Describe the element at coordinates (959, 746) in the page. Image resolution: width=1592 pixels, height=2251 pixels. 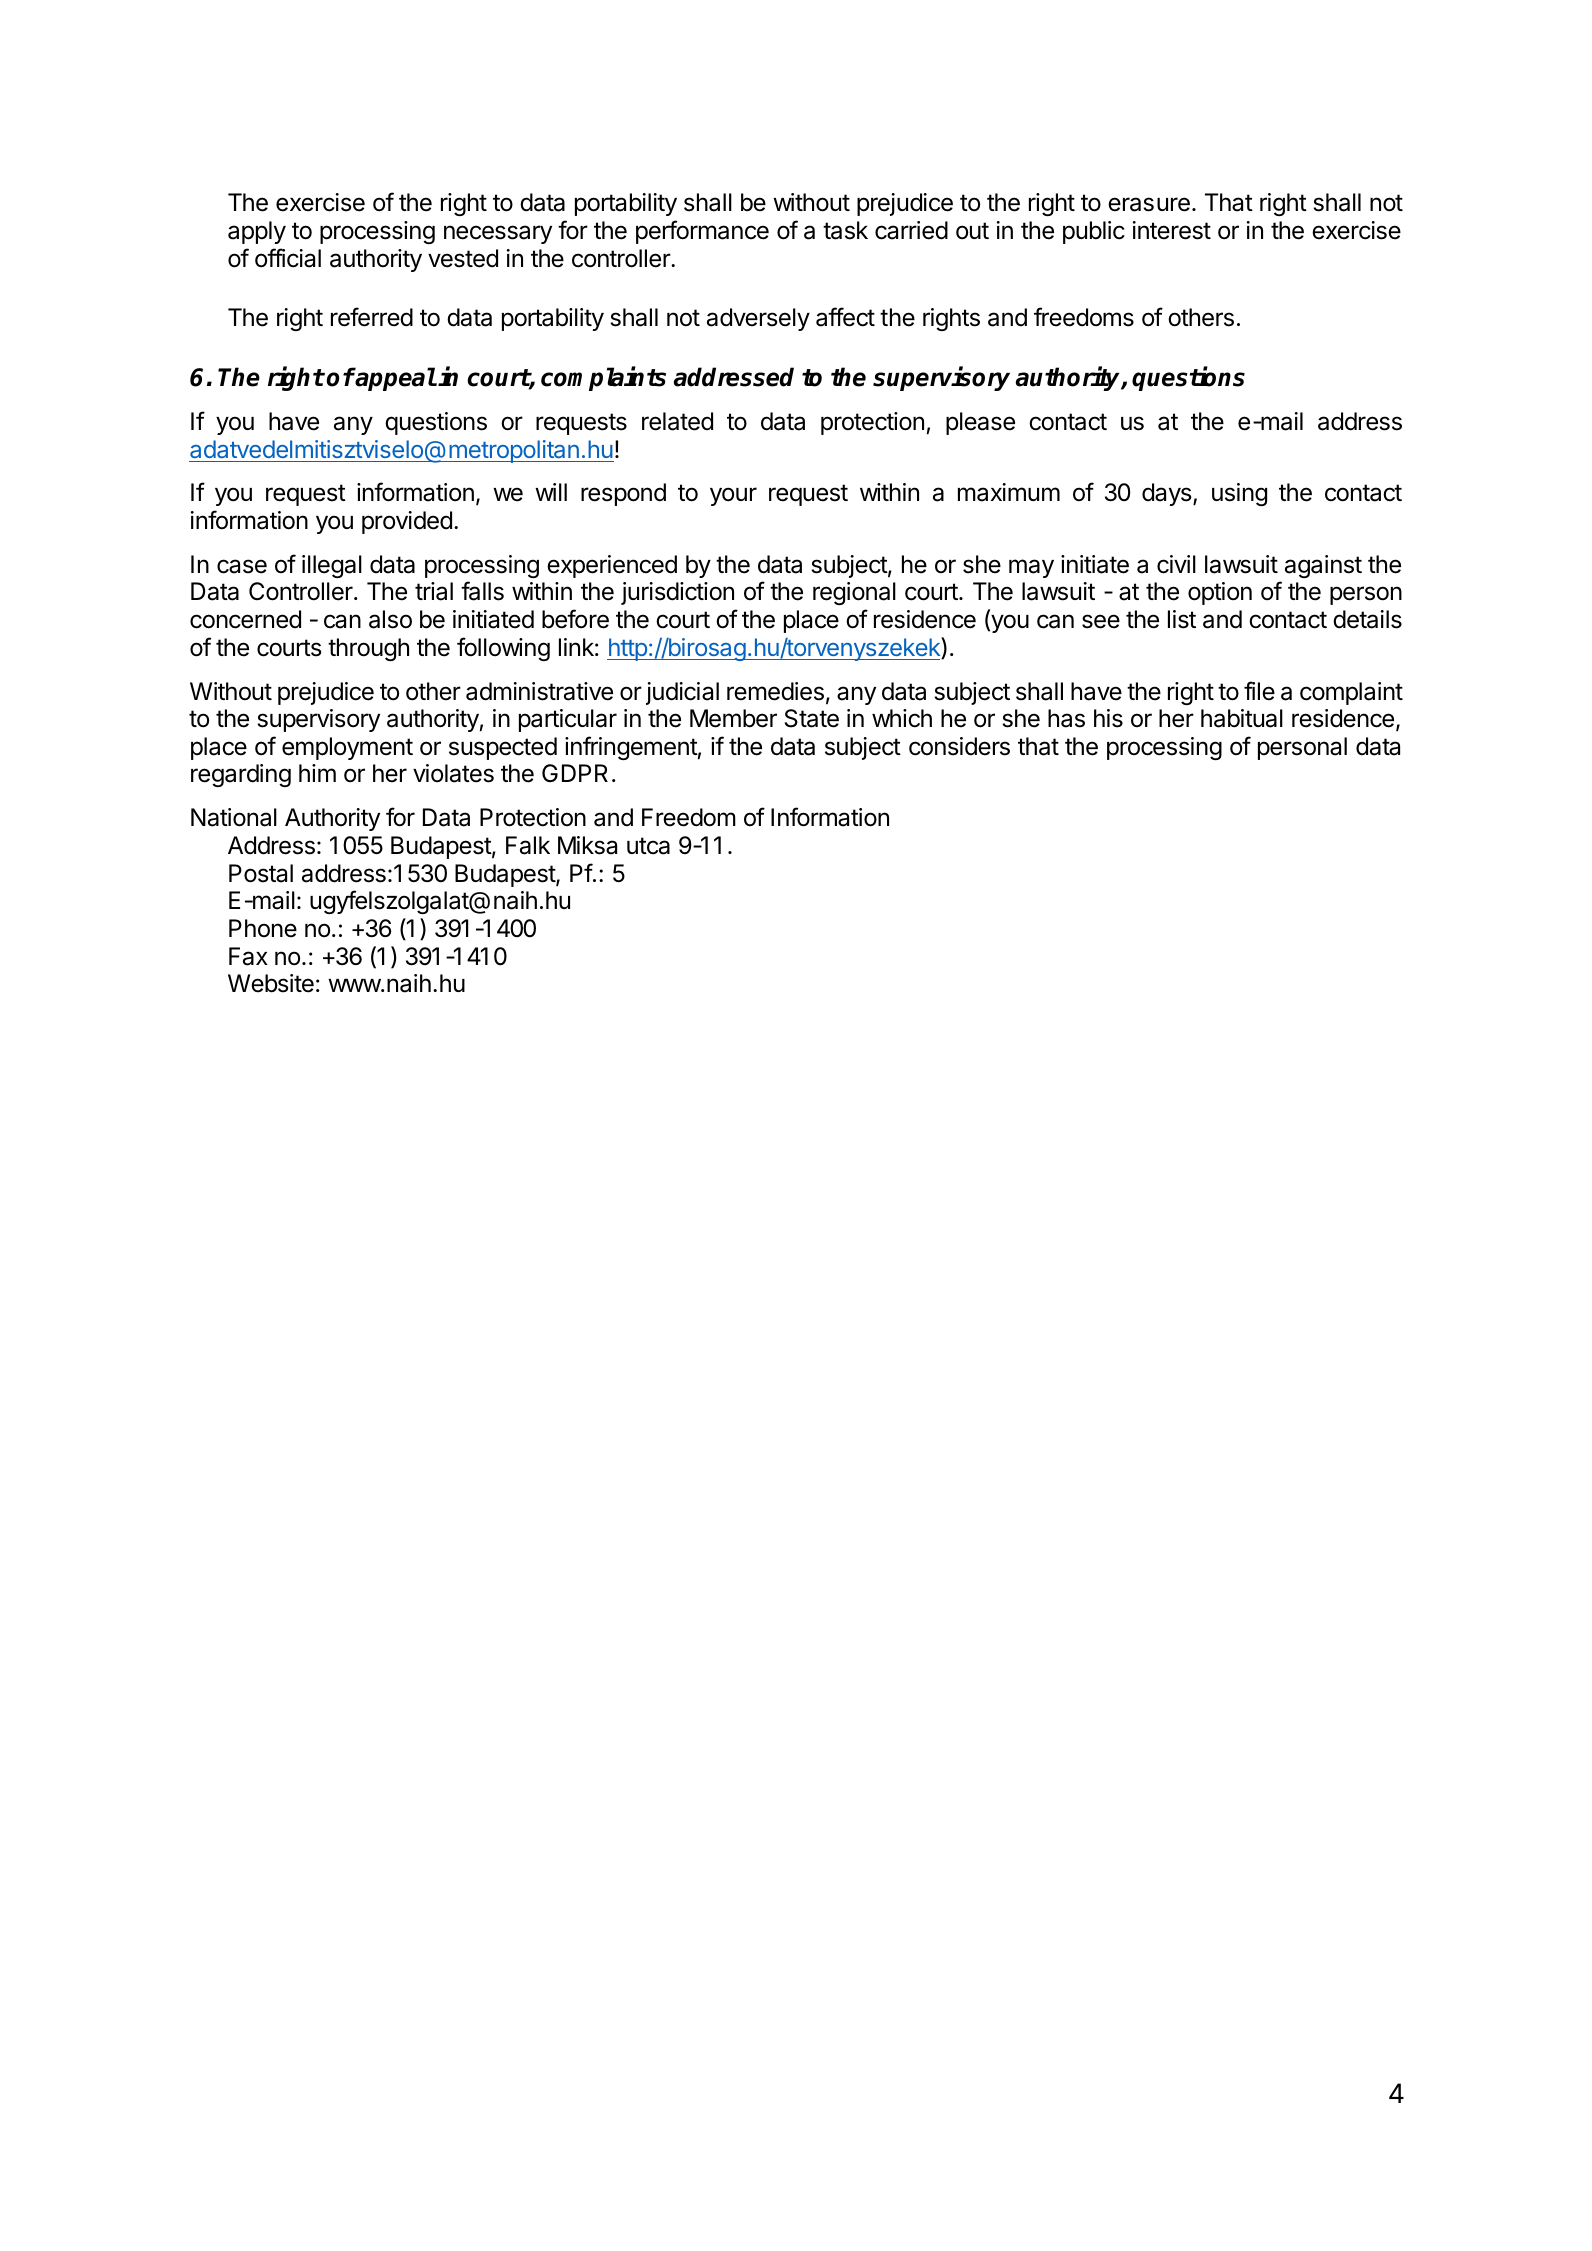
I see `considers` at that location.
